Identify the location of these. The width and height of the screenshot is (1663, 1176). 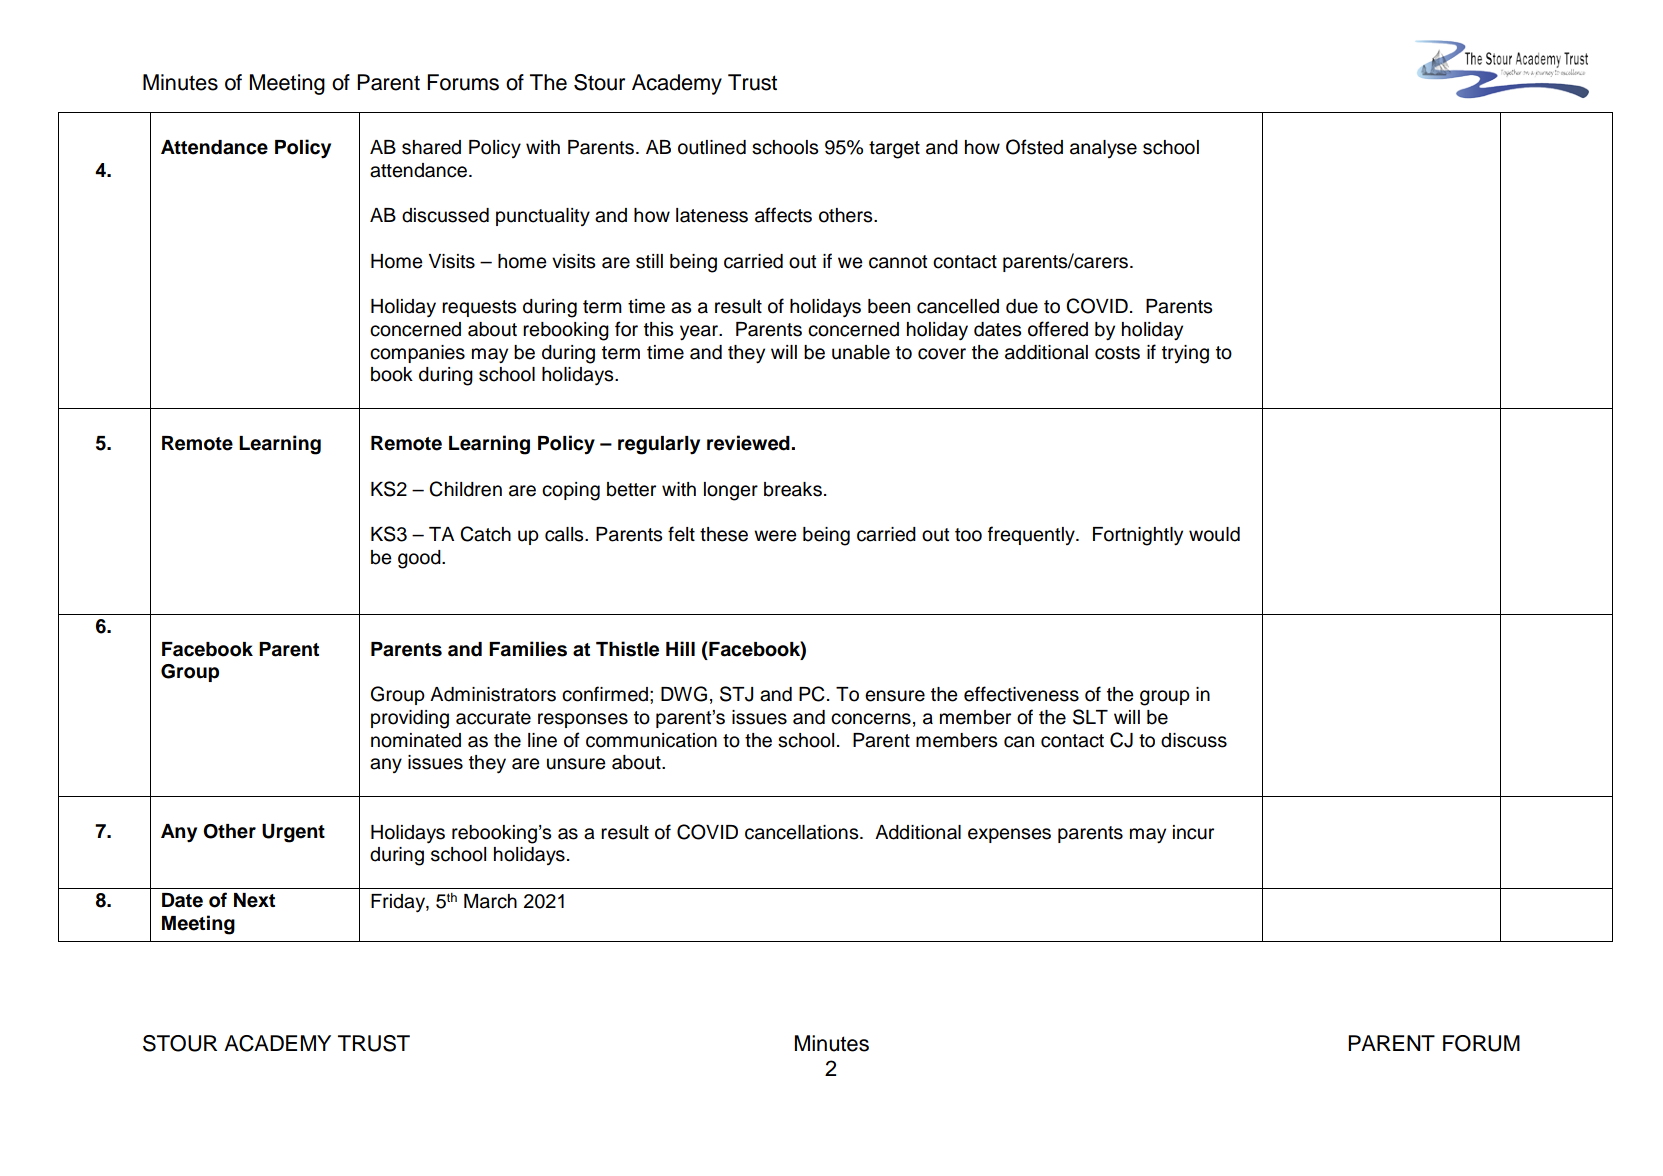
(724, 534).
